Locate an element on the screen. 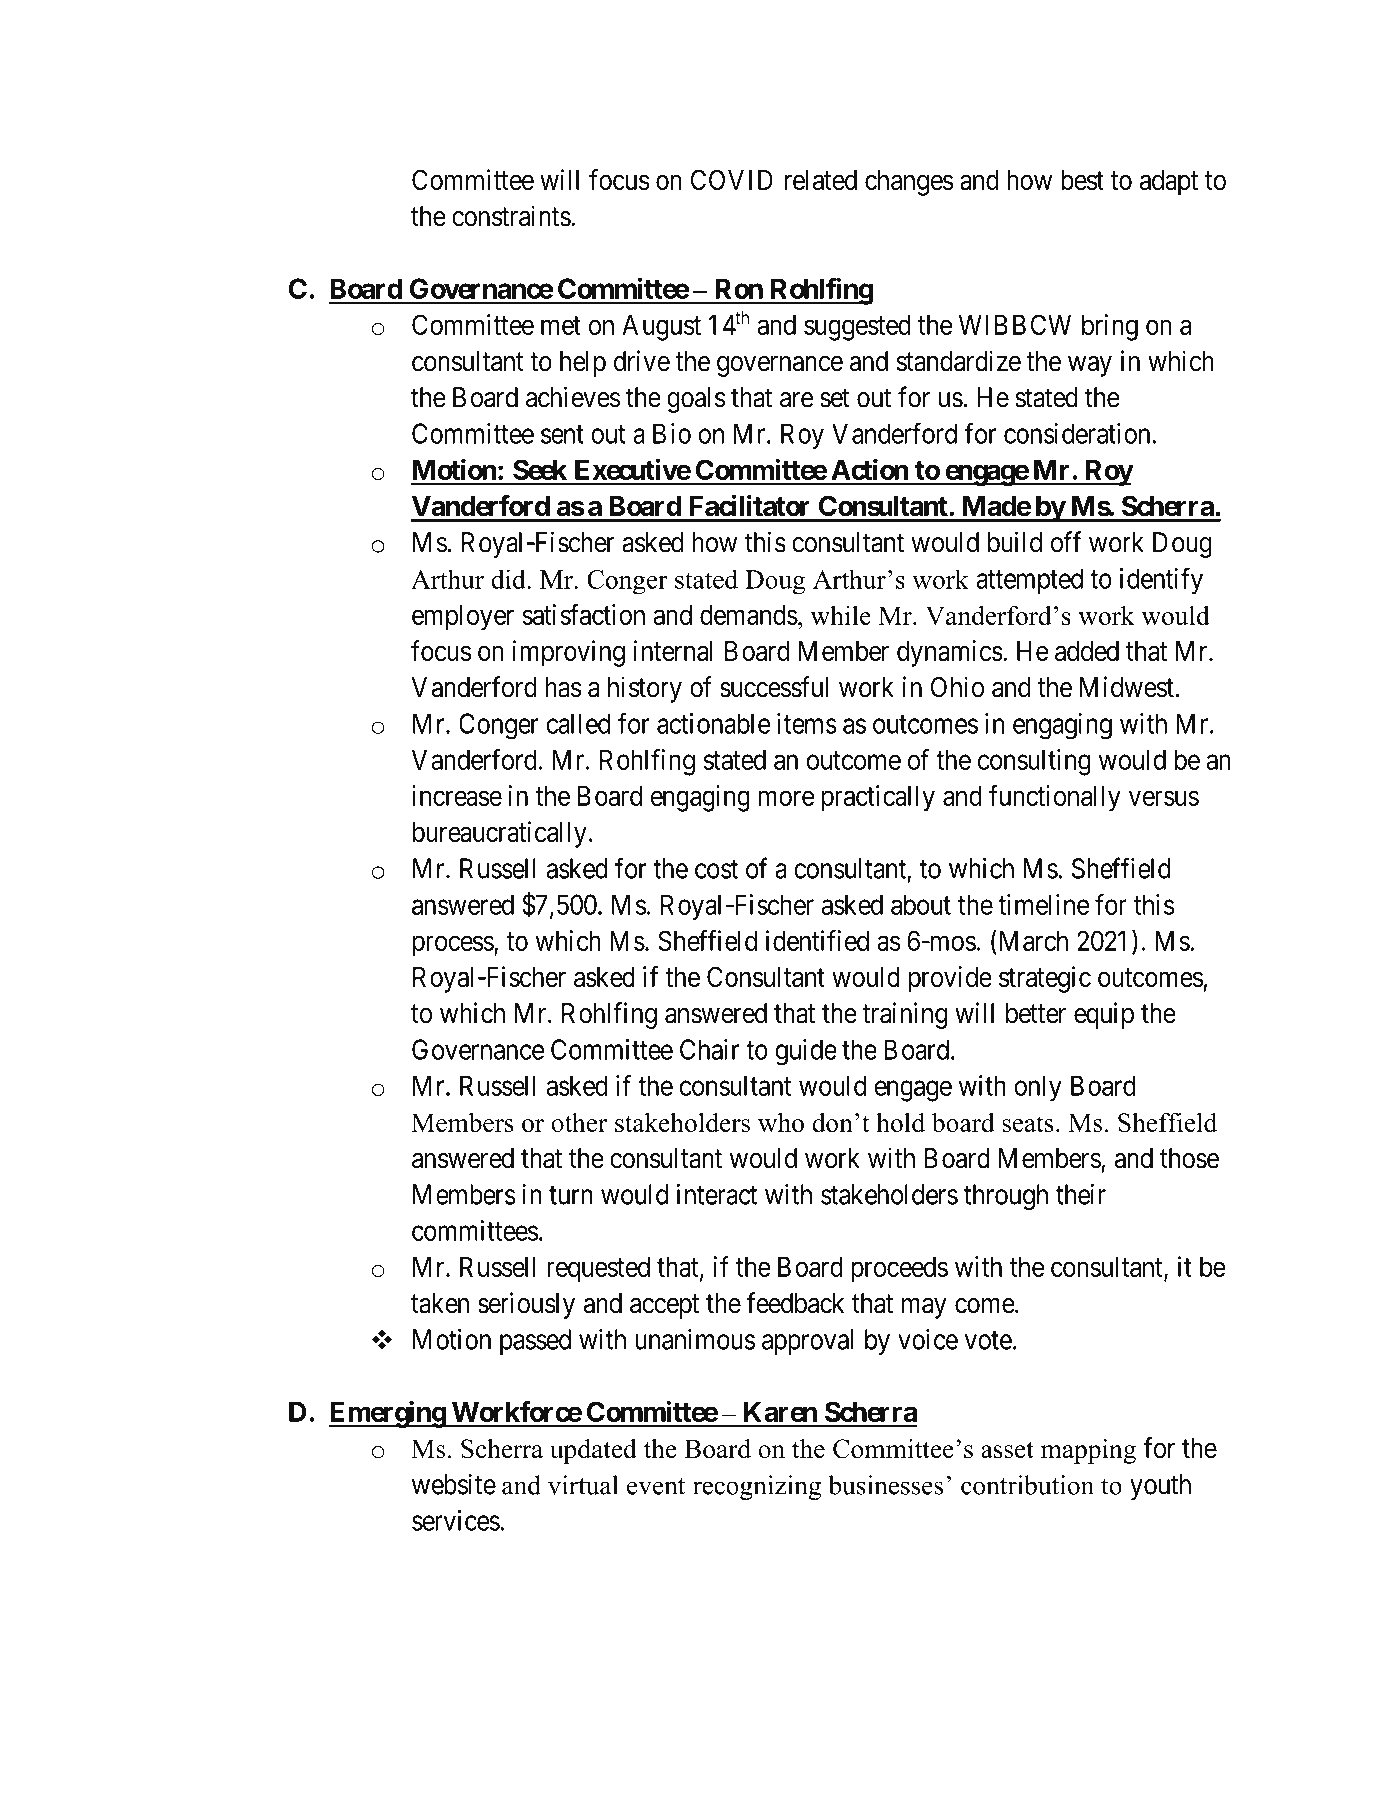 The image size is (1397, 1808). met is located at coordinates (561, 325).
